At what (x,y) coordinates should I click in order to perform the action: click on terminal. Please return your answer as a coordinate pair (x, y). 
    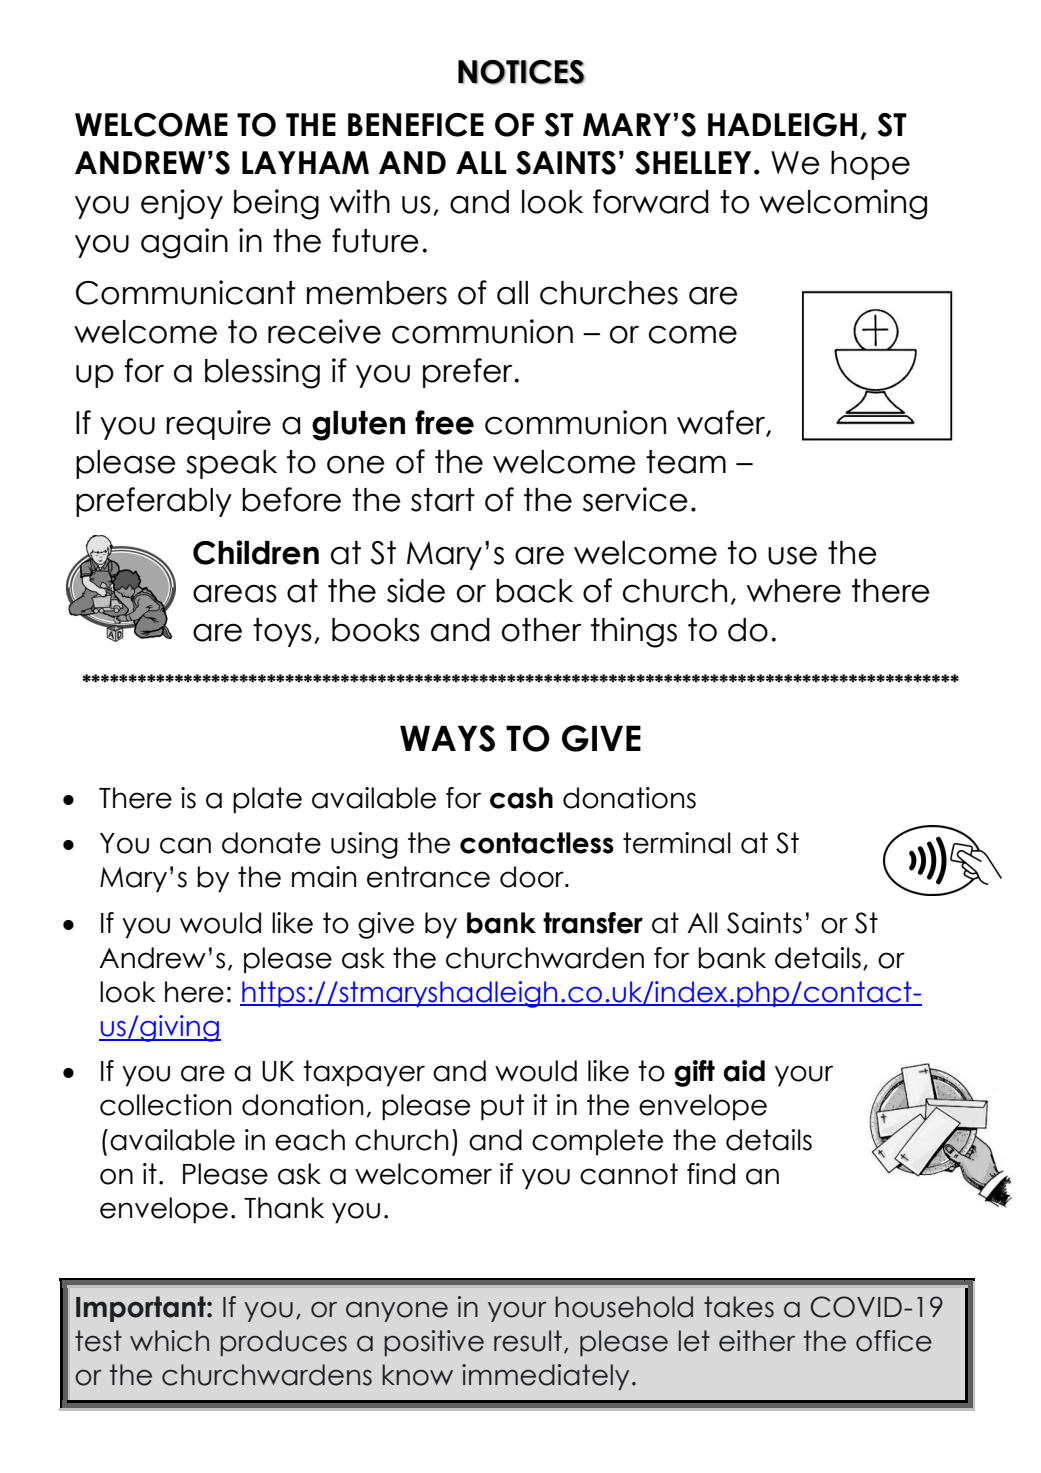
    Looking at the image, I should click on (677, 843).
